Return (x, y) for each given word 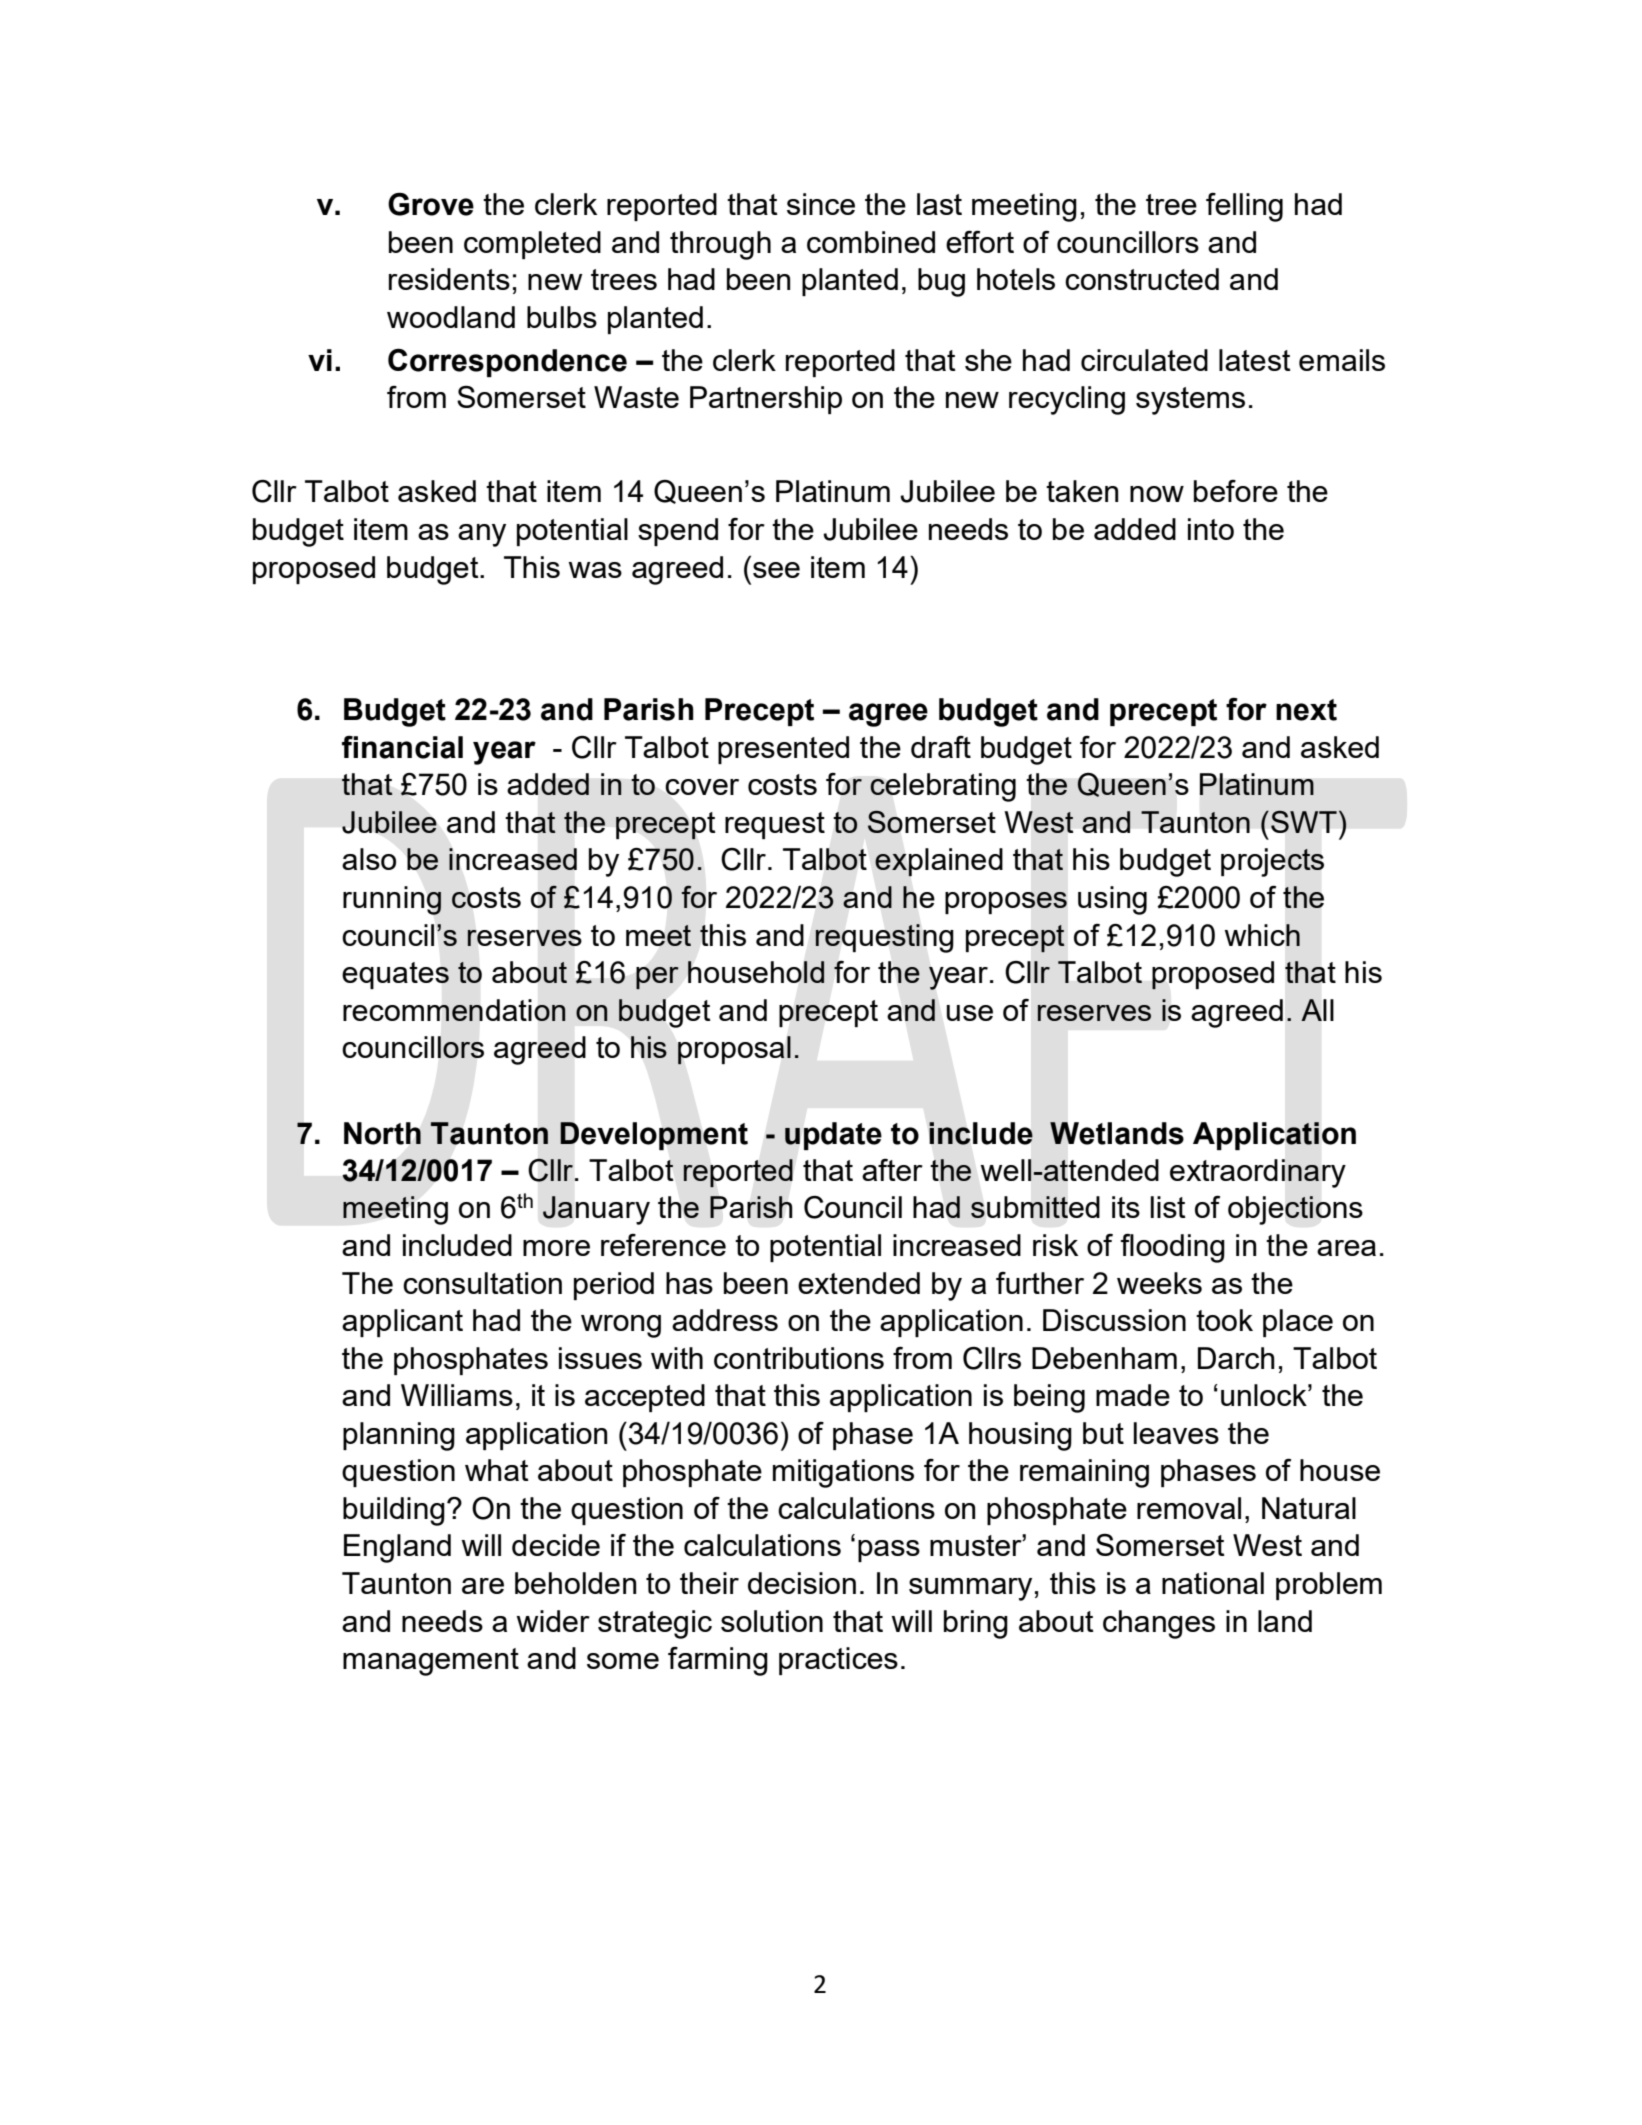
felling (1244, 207)
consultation (482, 1283)
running (392, 900)
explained (939, 862)
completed (532, 245)
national (1213, 1583)
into (1211, 529)
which (1262, 935)
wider (553, 1621)
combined (871, 242)
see (776, 570)
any (482, 535)
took (1224, 1320)
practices (838, 1661)
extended (859, 1283)
